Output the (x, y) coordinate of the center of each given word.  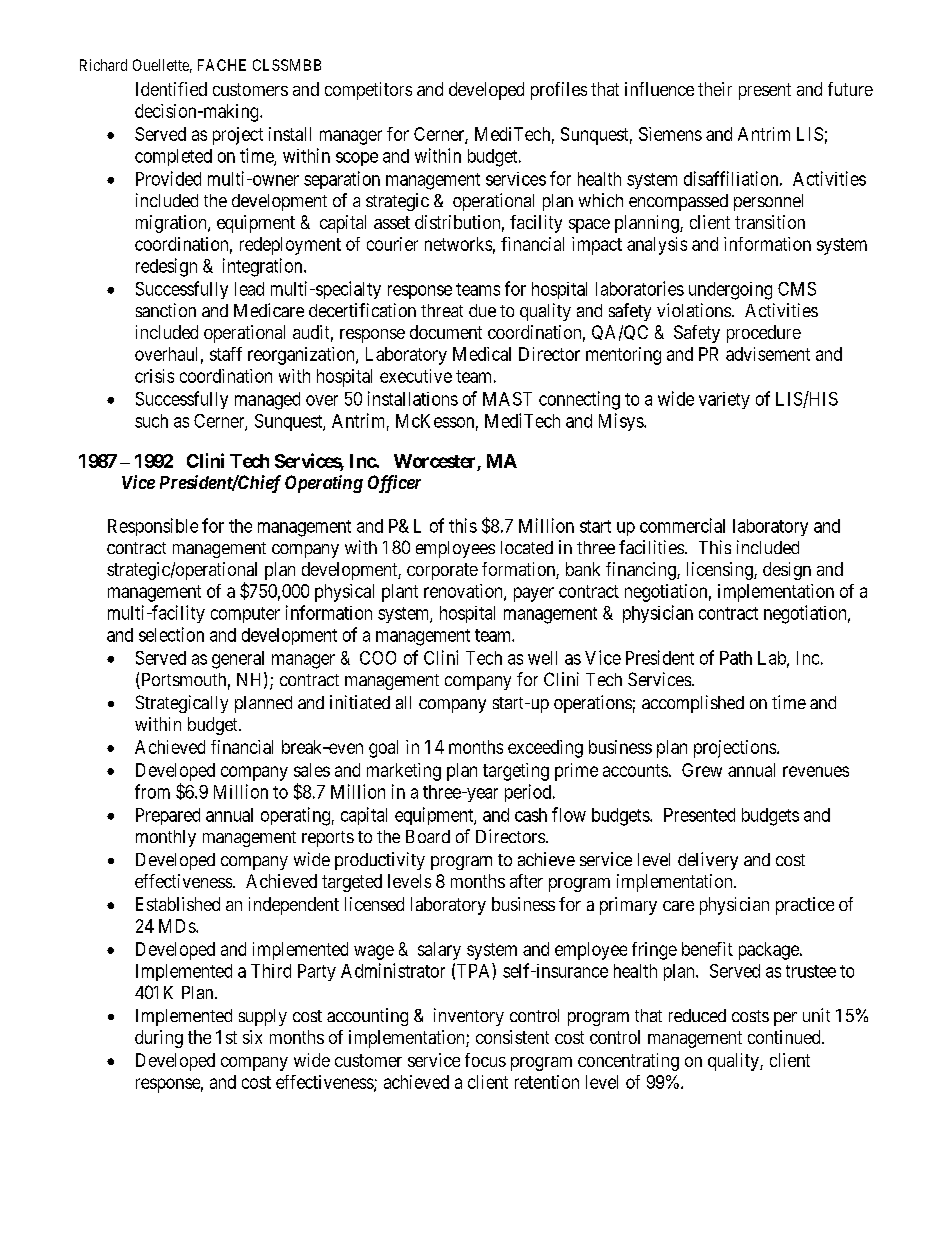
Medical (482, 354)
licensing (721, 571)
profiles (559, 91)
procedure (764, 334)
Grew (702, 770)
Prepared (168, 816)
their (715, 89)
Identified (171, 89)
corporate (442, 571)
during (159, 1039)
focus (485, 1060)
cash (531, 815)
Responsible (153, 527)
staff (226, 354)
